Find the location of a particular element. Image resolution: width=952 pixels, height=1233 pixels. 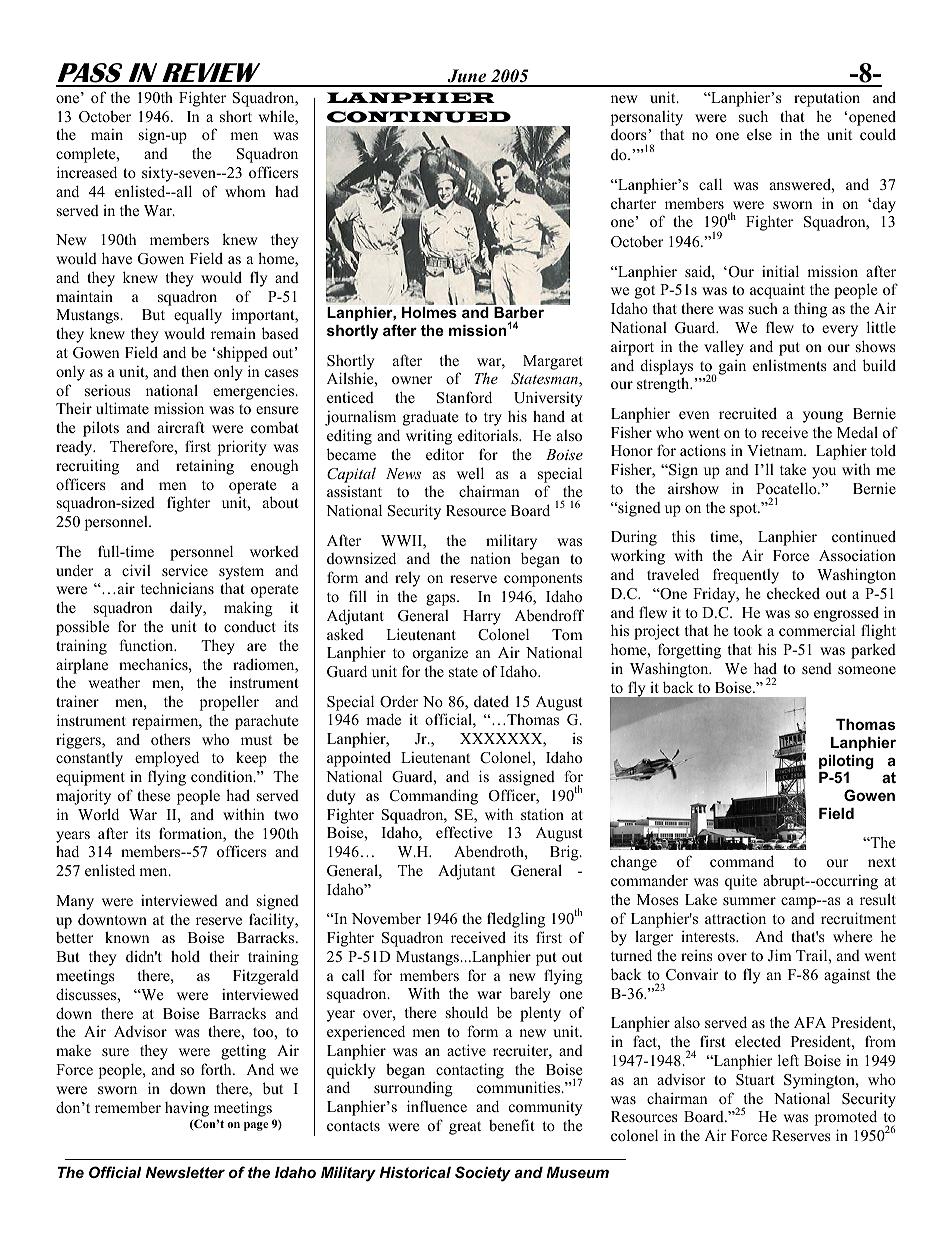

great is located at coordinates (465, 1128).
